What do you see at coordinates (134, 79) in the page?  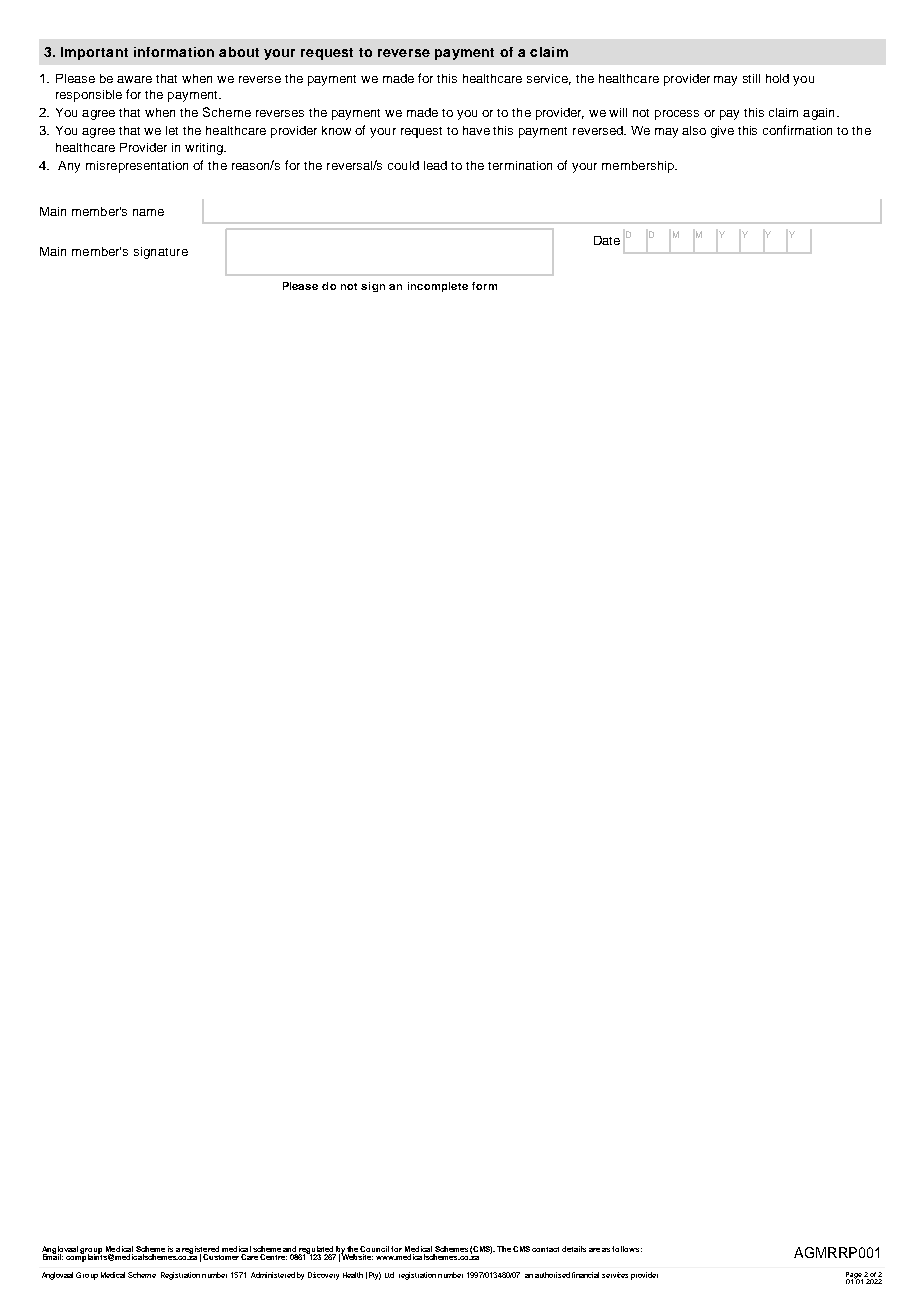 I see `aware` at bounding box center [134, 79].
